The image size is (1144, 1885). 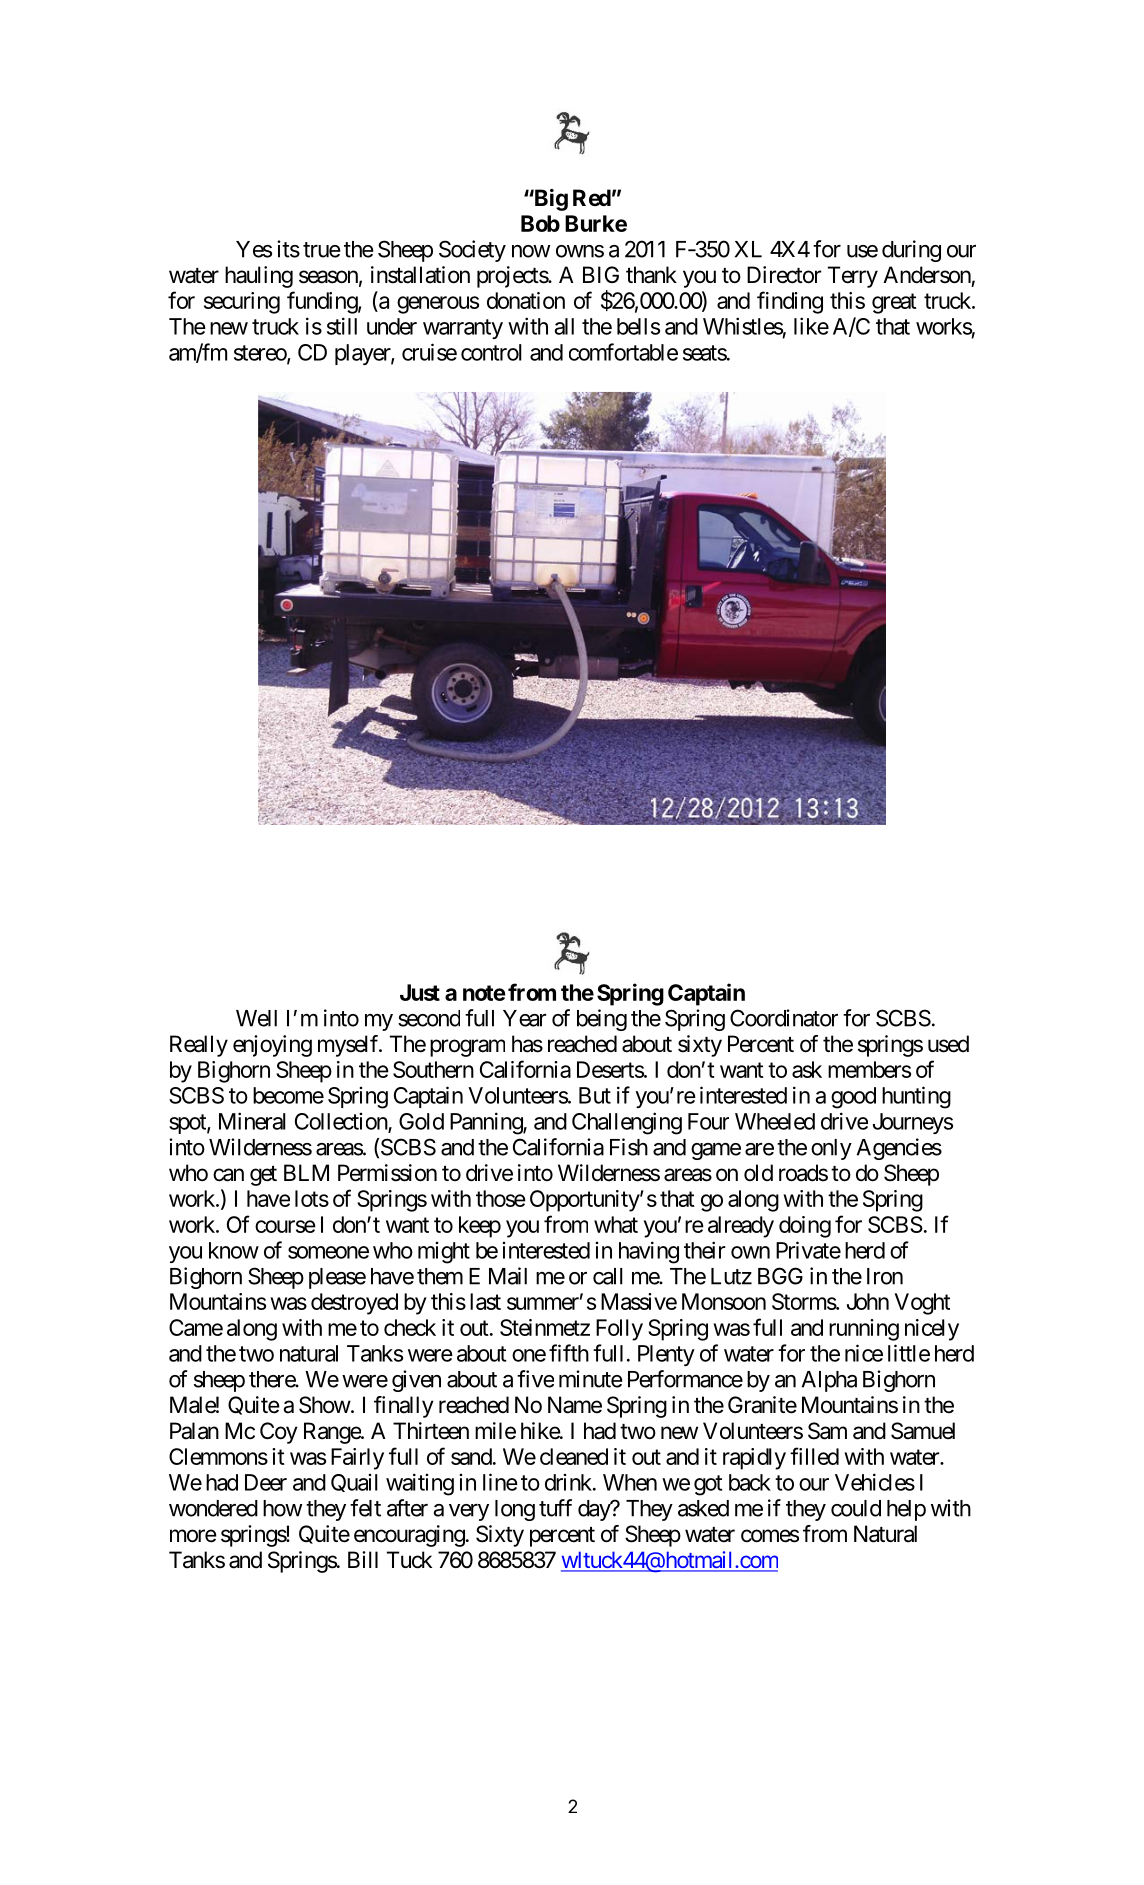 I want to click on still, so click(x=342, y=326).
